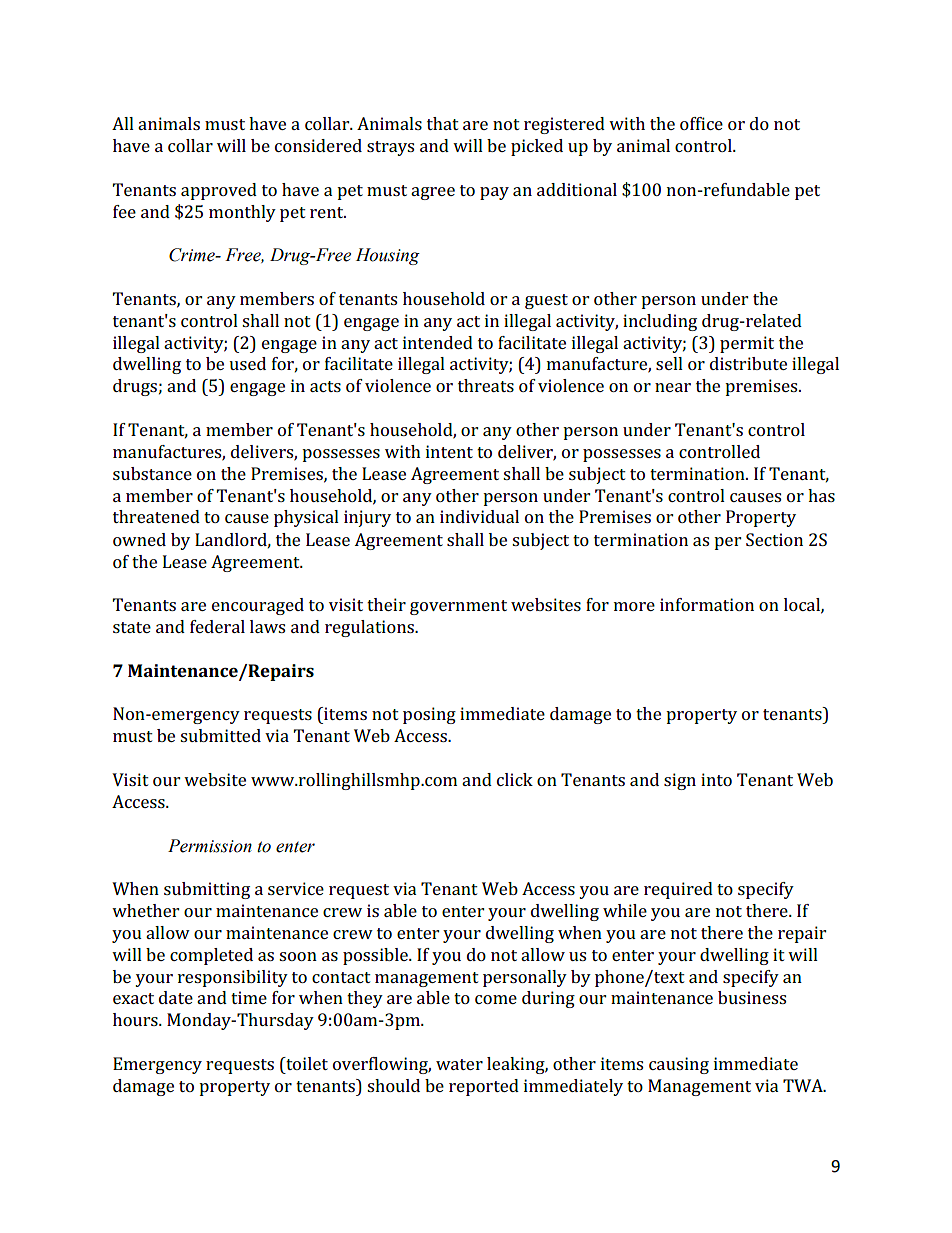 The width and height of the screenshot is (952, 1233). Describe the element at coordinates (136, 1019) in the screenshot. I see `hours` at that location.
